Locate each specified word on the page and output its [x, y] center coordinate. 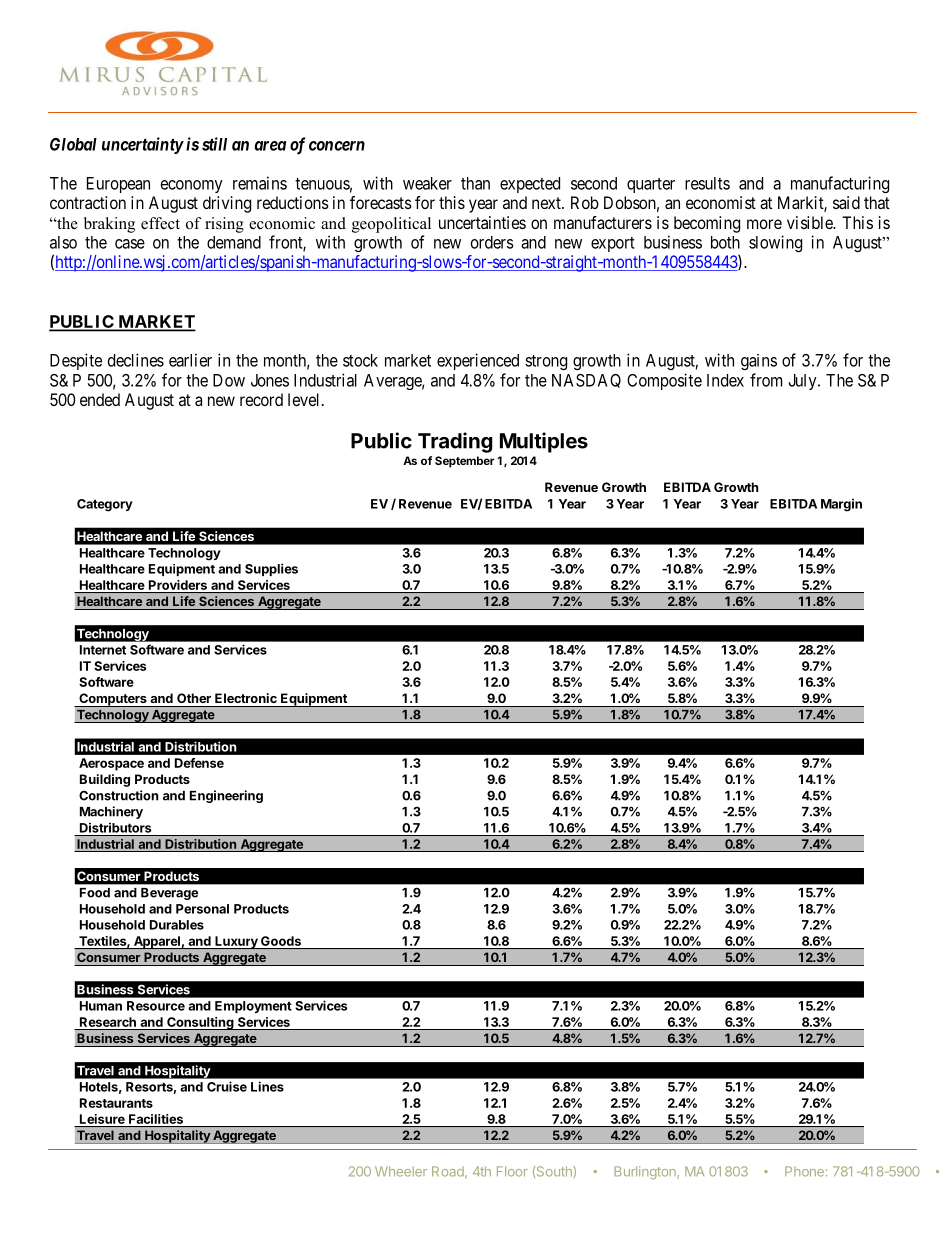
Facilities [156, 1119]
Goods [281, 942]
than [475, 183]
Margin [841, 505]
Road [449, 1172]
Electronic [246, 698]
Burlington [646, 1172]
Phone [804, 1171]
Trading [455, 442]
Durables [177, 925]
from [766, 380]
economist [721, 202]
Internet [103, 650]
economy [192, 186]
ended [100, 399]
